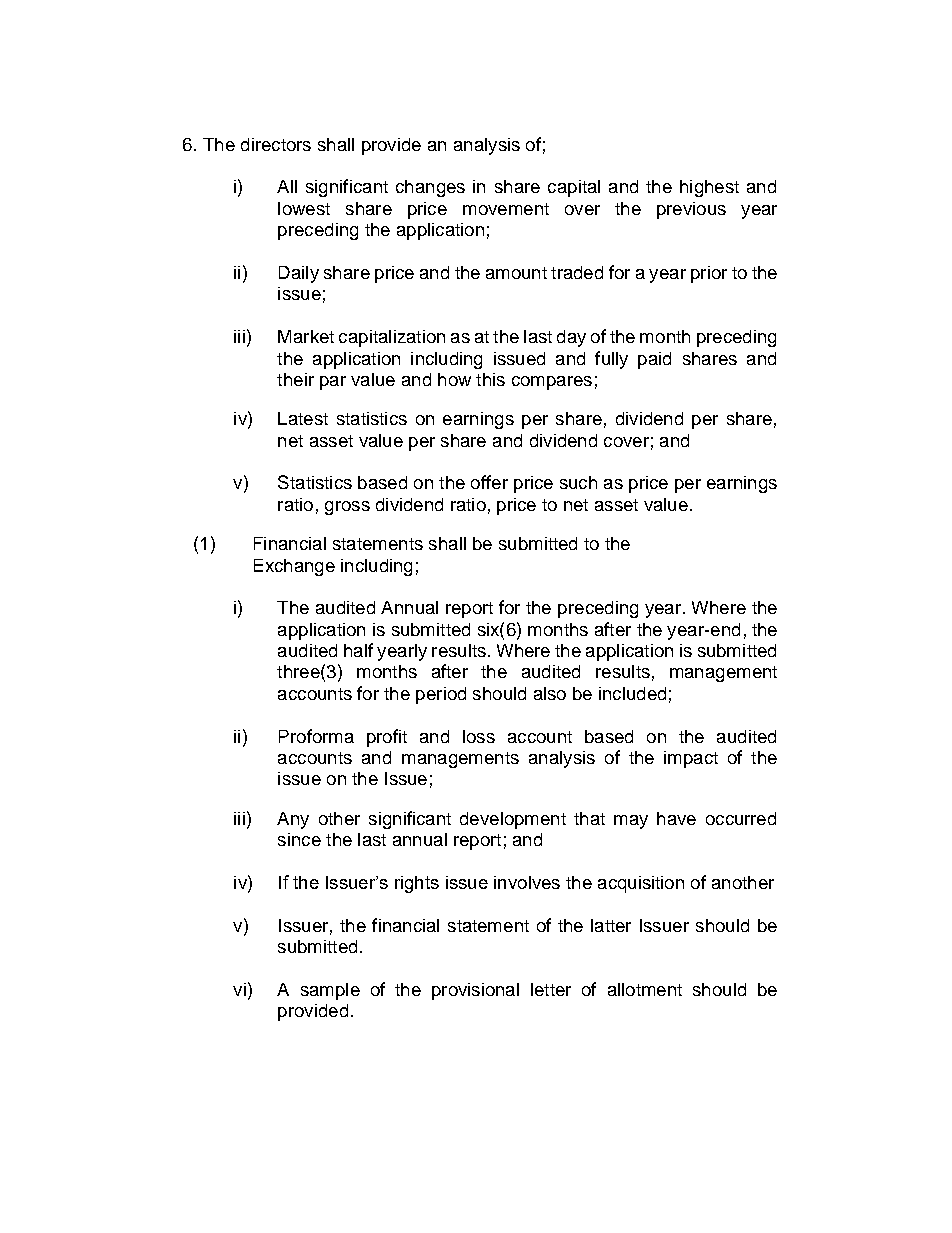 This screenshot has width=952, height=1233. Describe the element at coordinates (578, 482) in the screenshot. I see `such` at that location.
